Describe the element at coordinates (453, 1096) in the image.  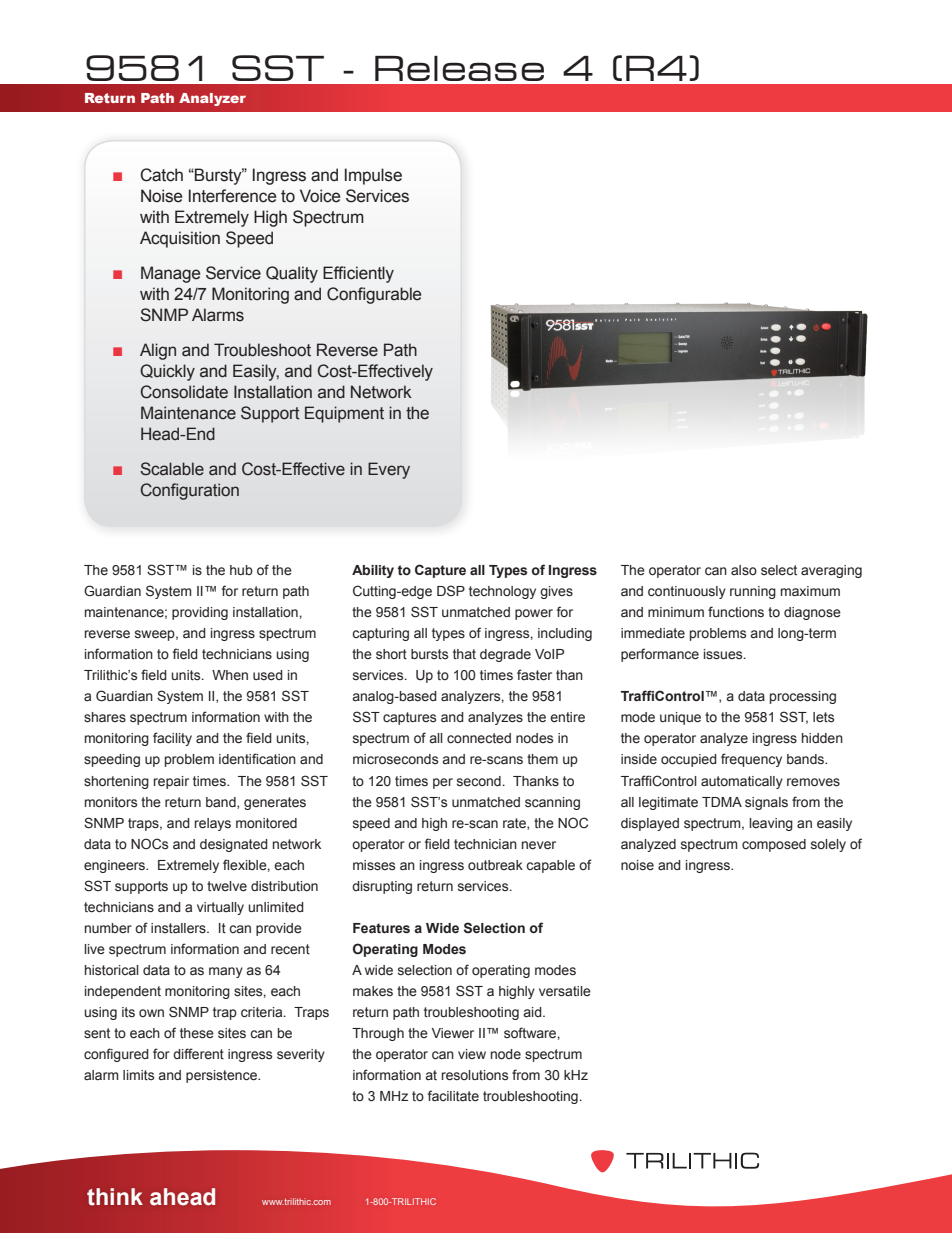
I see `facilitate` at that location.
